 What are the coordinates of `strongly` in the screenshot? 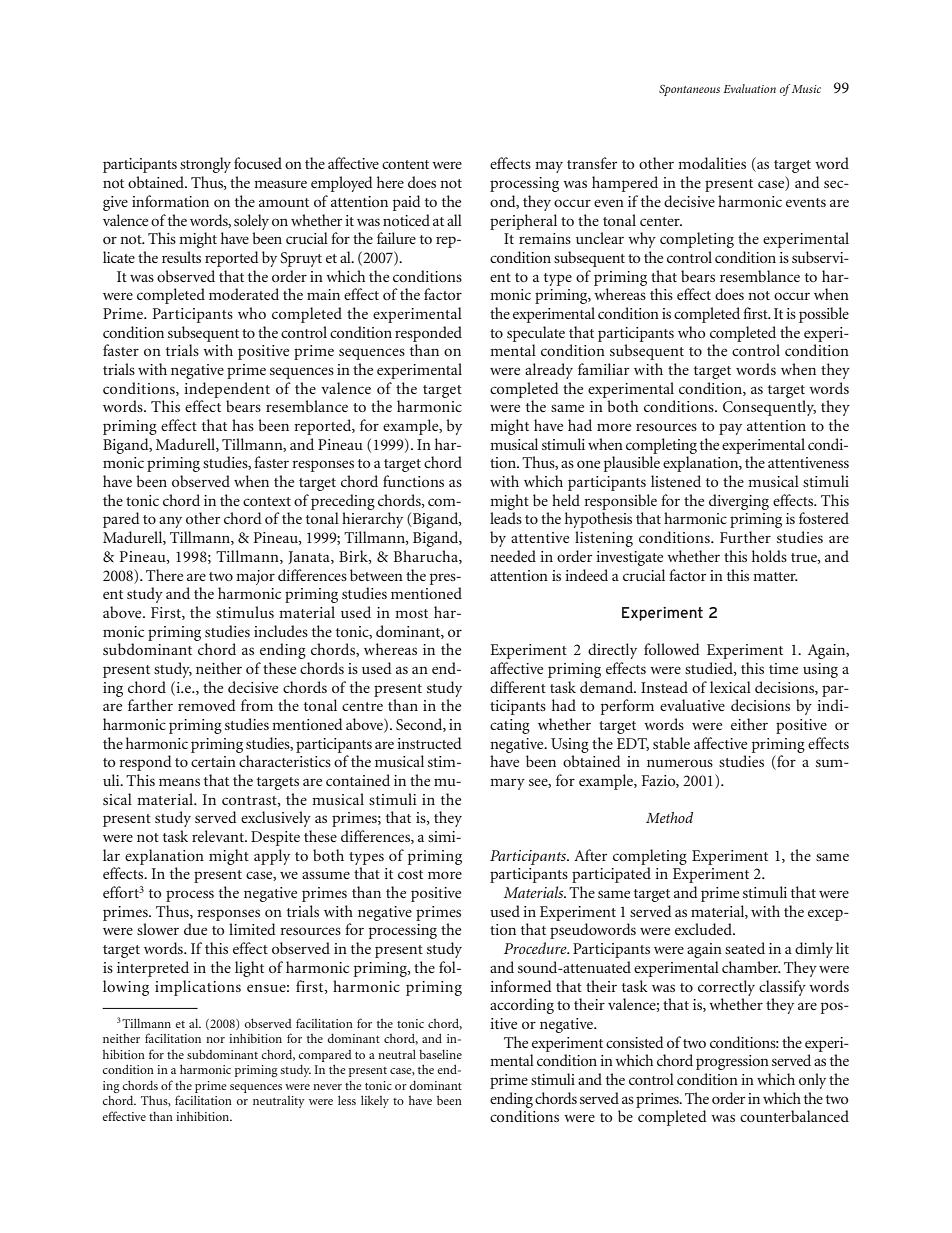 It's located at (205, 165).
